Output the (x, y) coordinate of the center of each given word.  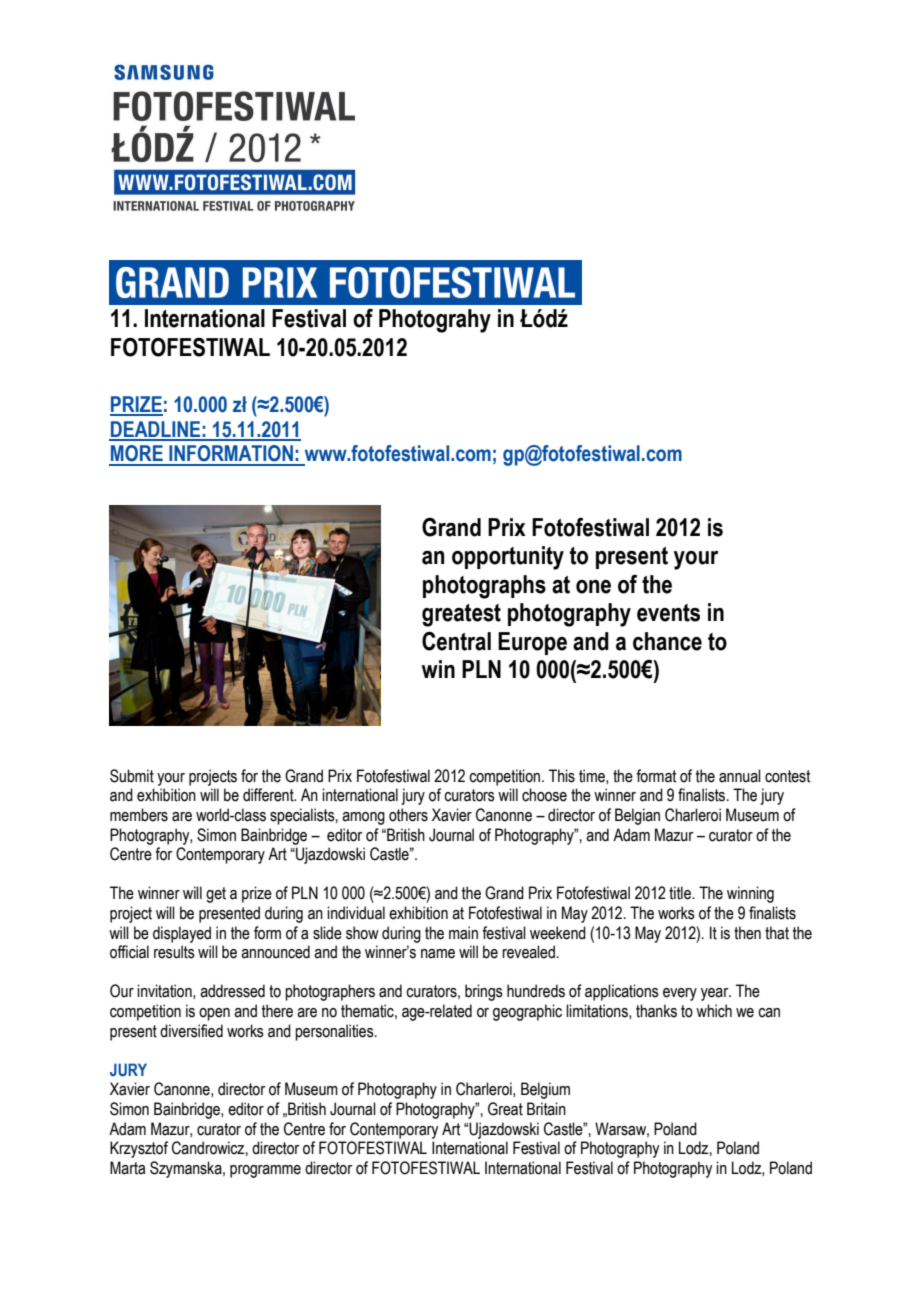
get (216, 895)
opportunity (508, 558)
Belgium (545, 1090)
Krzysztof (139, 1149)
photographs (484, 587)
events (668, 613)
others (408, 815)
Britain (546, 1109)
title (681, 893)
